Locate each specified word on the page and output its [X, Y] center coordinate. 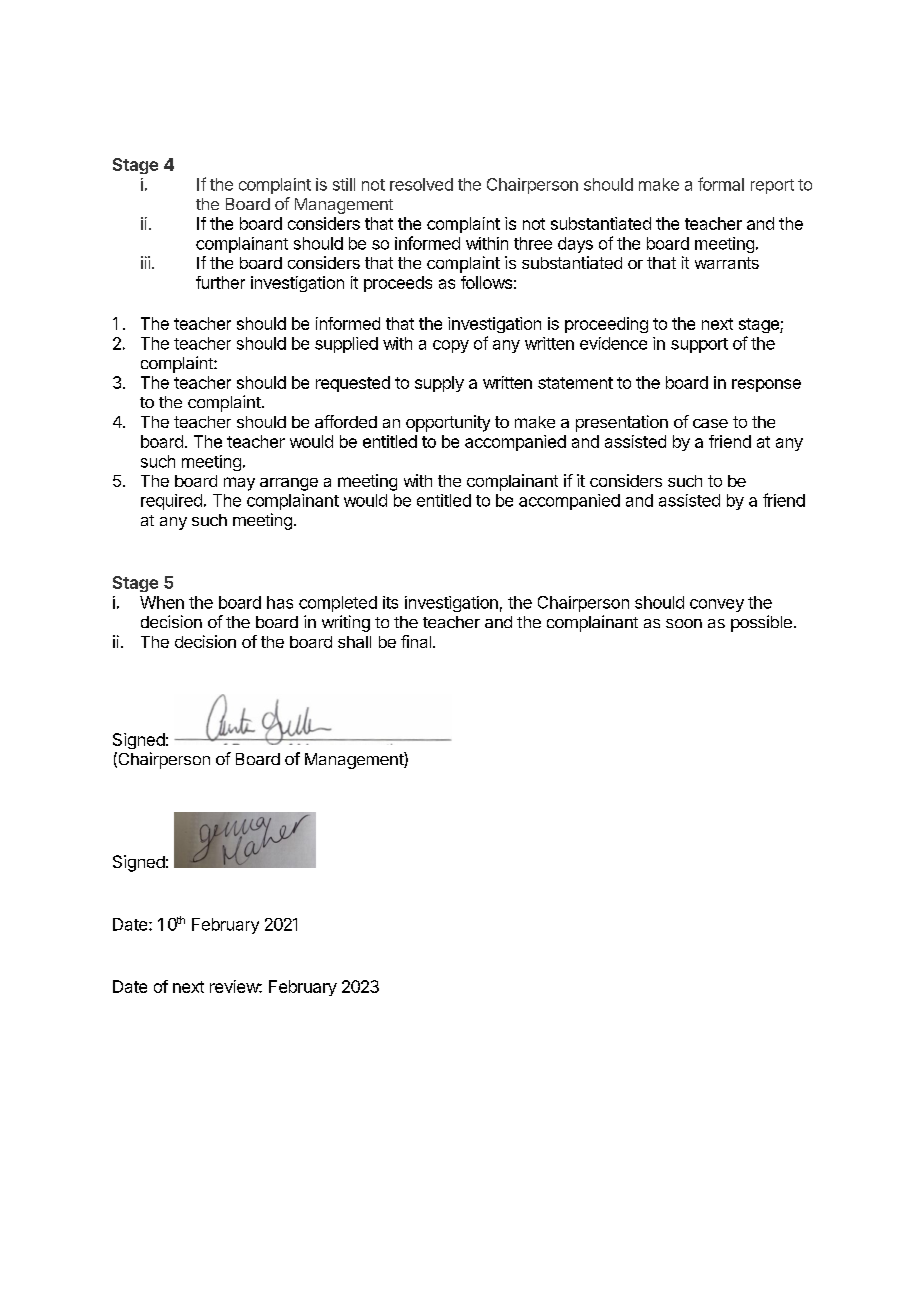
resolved [421, 184]
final [416, 641]
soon [684, 623]
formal [721, 184]
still [344, 184]
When [162, 602]
